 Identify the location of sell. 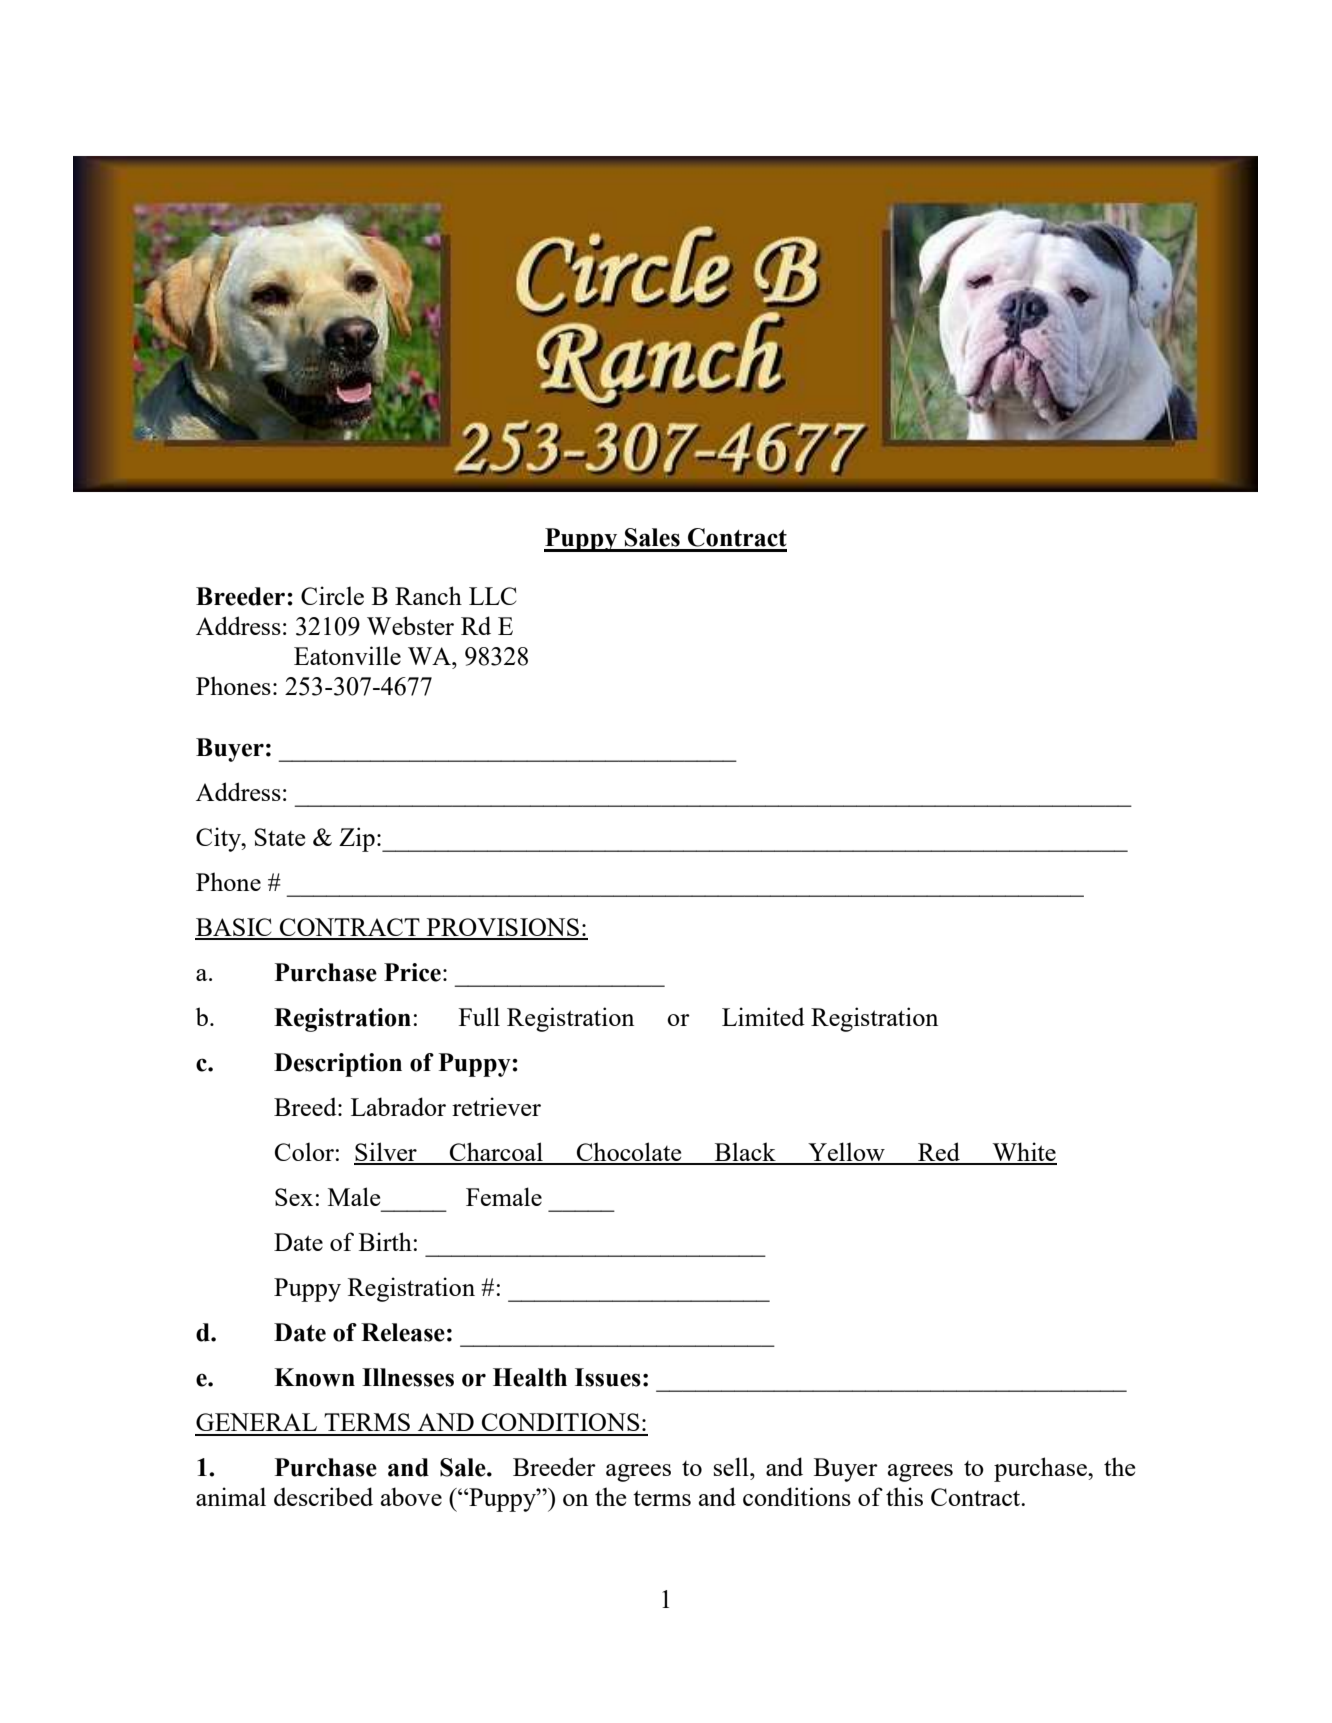
(732, 1466).
